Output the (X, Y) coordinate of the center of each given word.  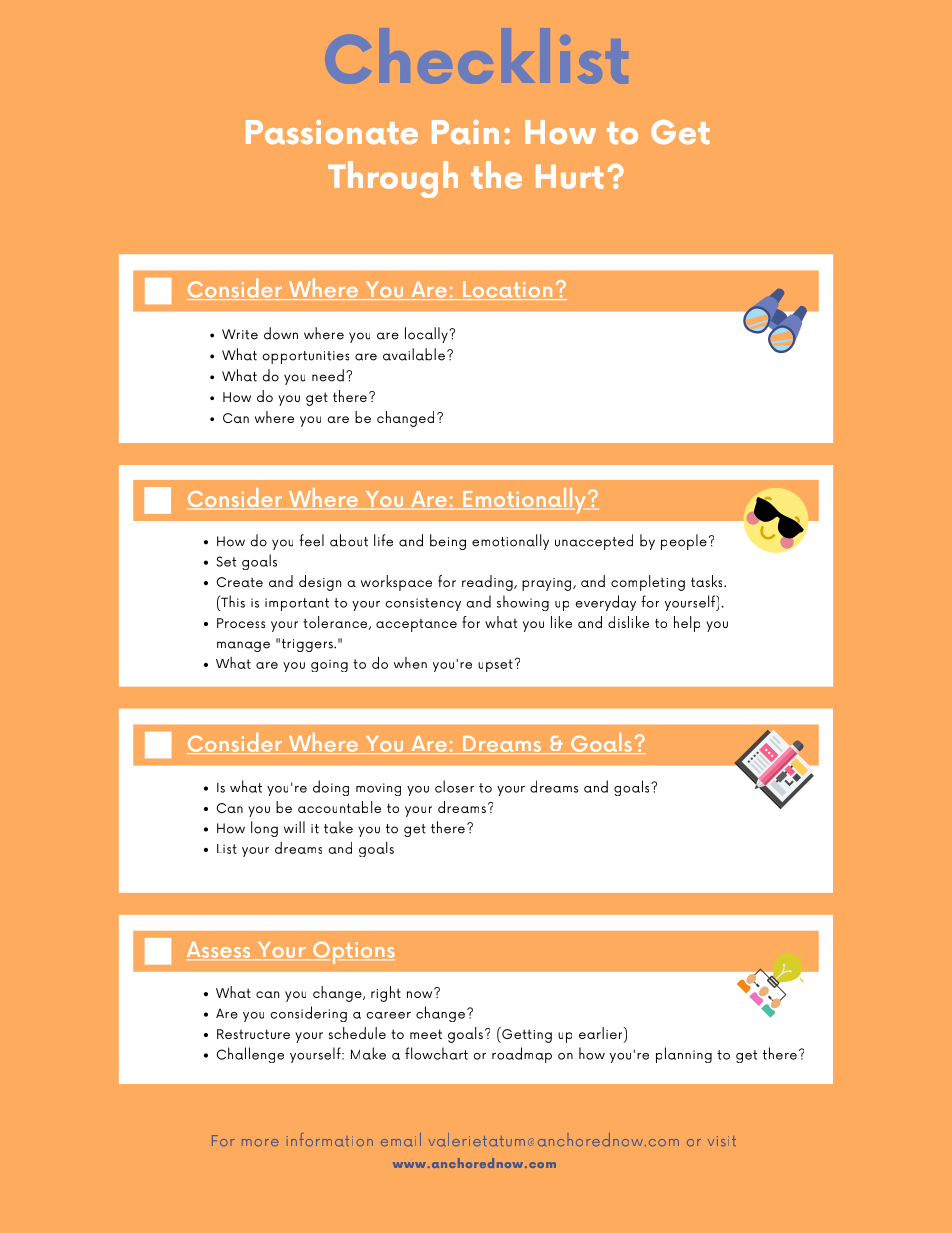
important (297, 604)
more (260, 1142)
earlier (602, 1034)
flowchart (436, 1053)
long (264, 829)
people (684, 542)
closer (454, 786)
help (687, 624)
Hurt (570, 177)
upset (495, 665)
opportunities (306, 357)
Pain (465, 132)
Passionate (332, 132)
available (414, 354)
